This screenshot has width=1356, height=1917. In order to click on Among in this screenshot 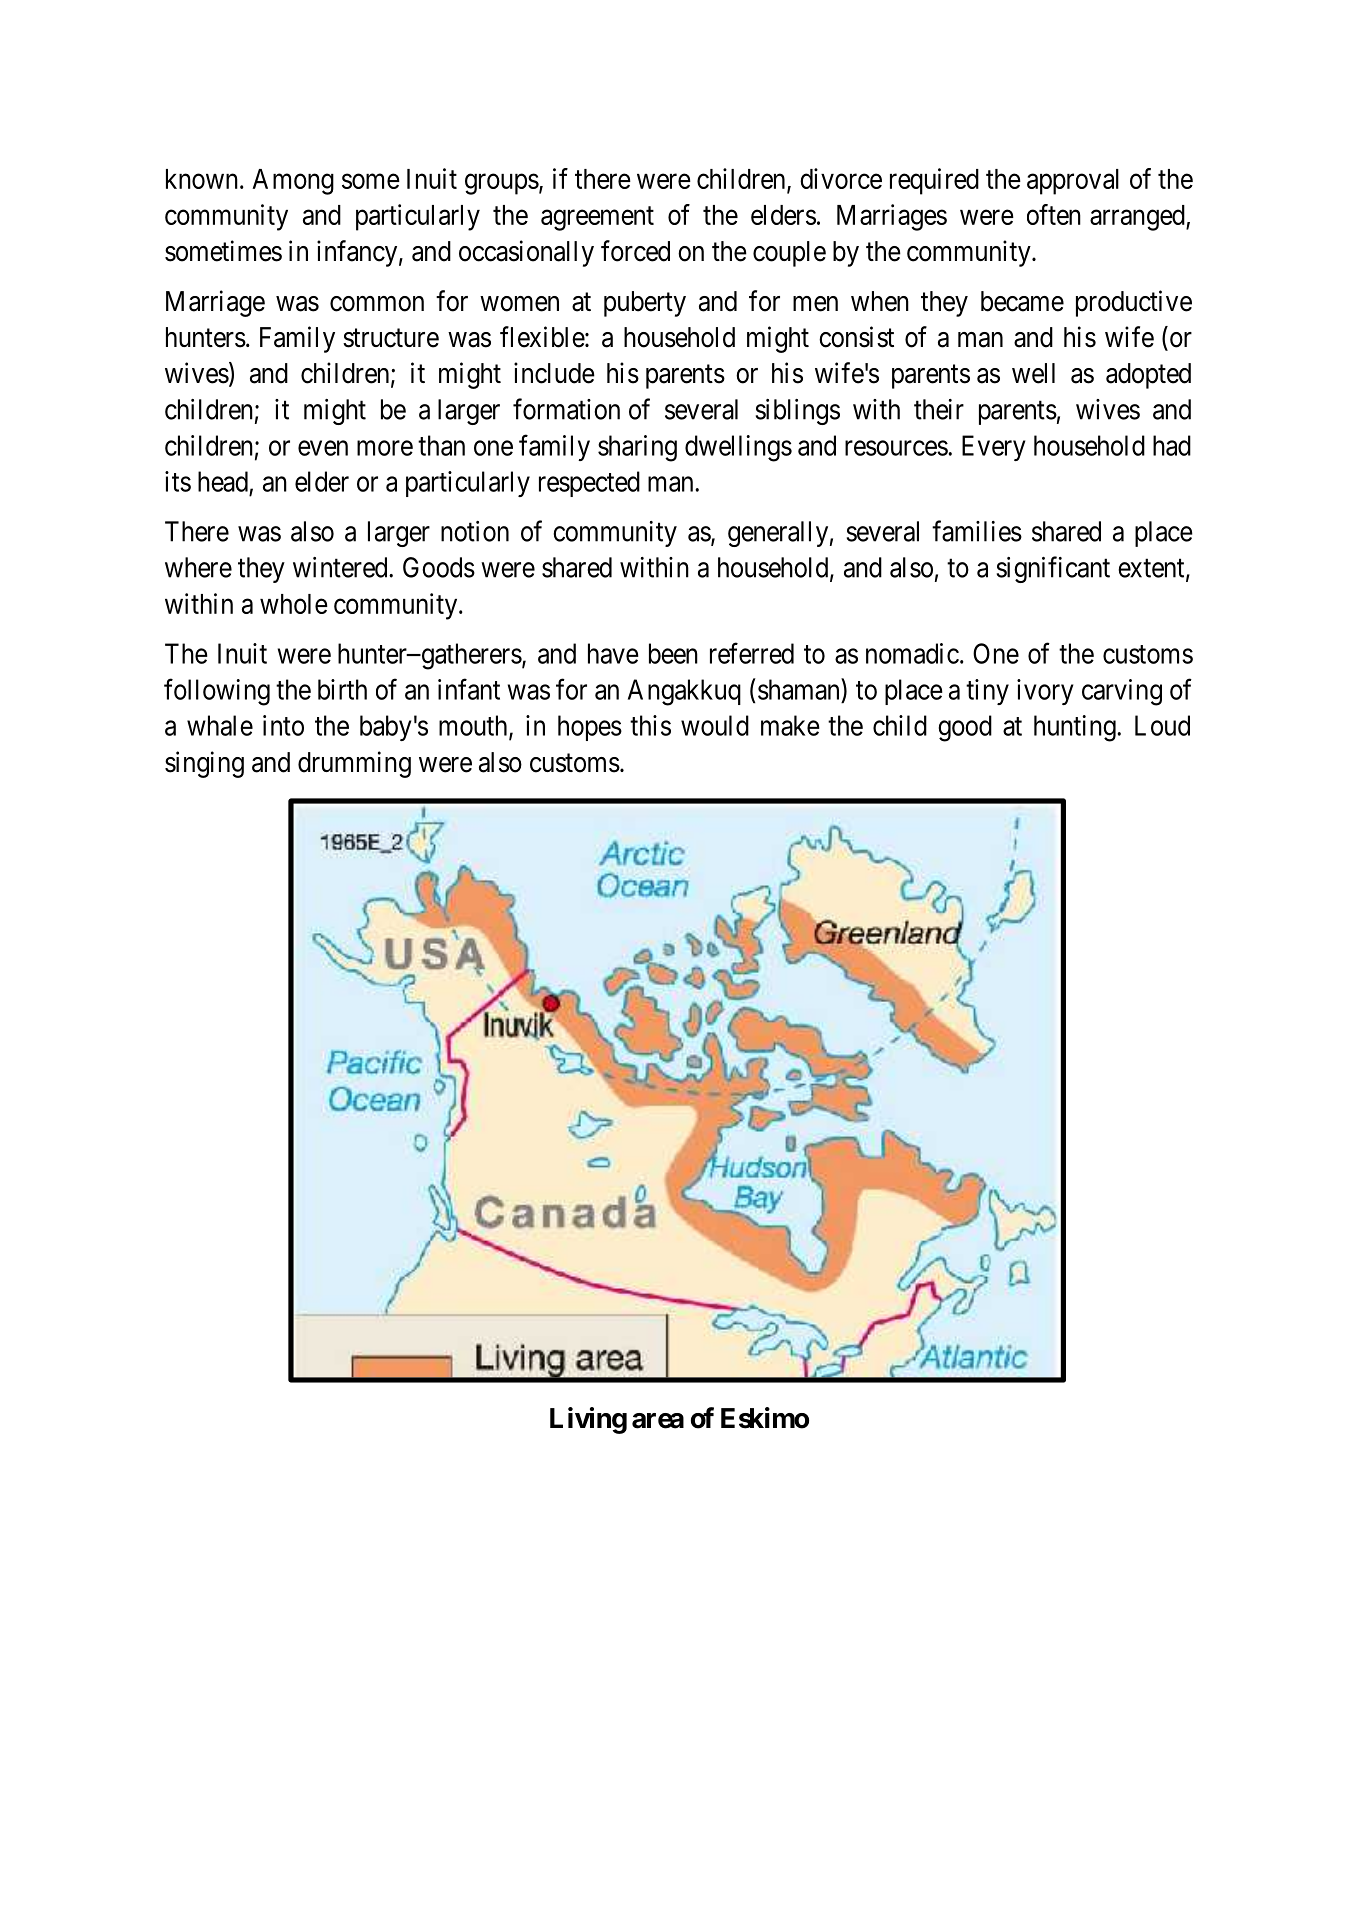, I will do `click(293, 182)`.
